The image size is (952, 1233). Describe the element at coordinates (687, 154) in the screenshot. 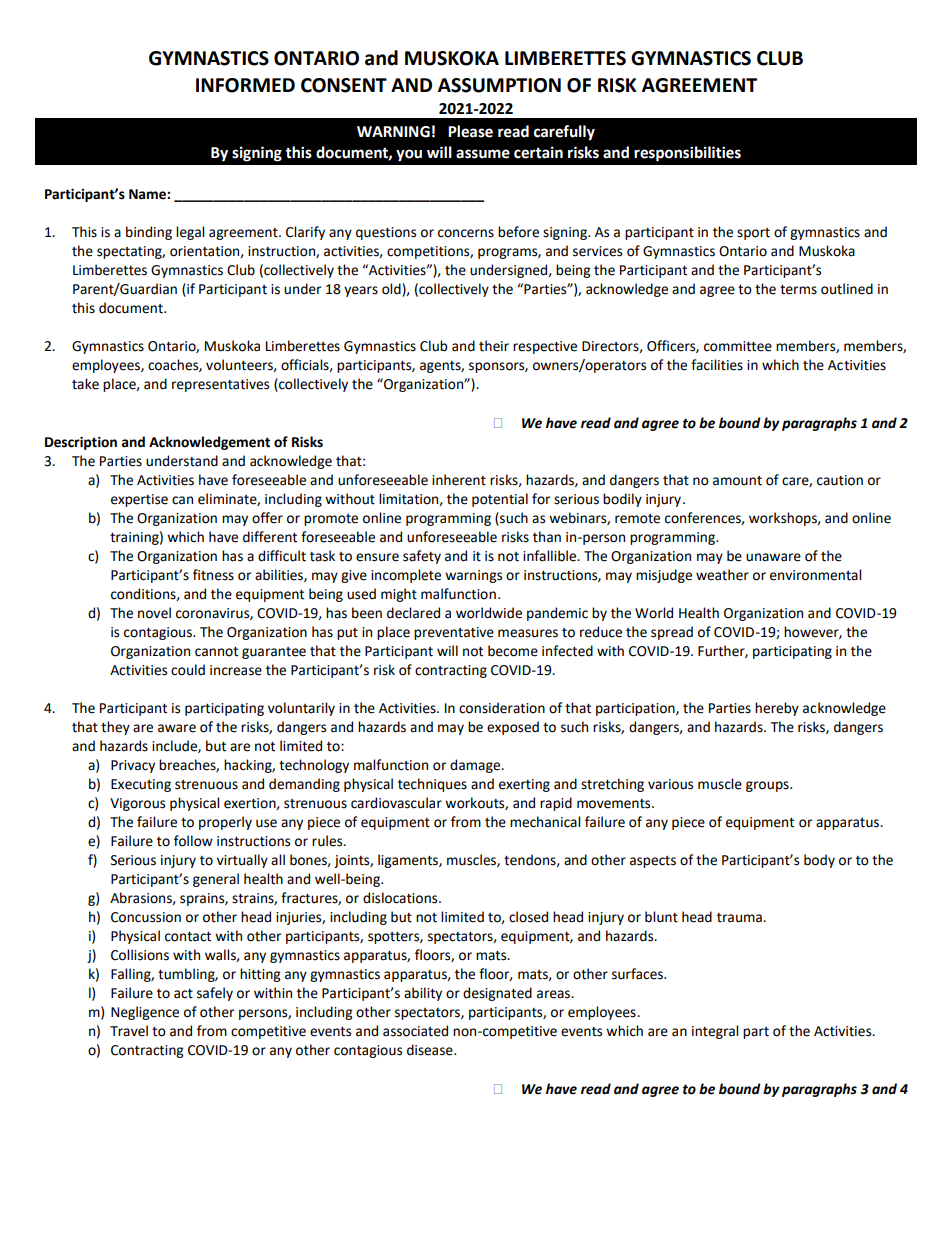

I see `responsibilities` at that location.
